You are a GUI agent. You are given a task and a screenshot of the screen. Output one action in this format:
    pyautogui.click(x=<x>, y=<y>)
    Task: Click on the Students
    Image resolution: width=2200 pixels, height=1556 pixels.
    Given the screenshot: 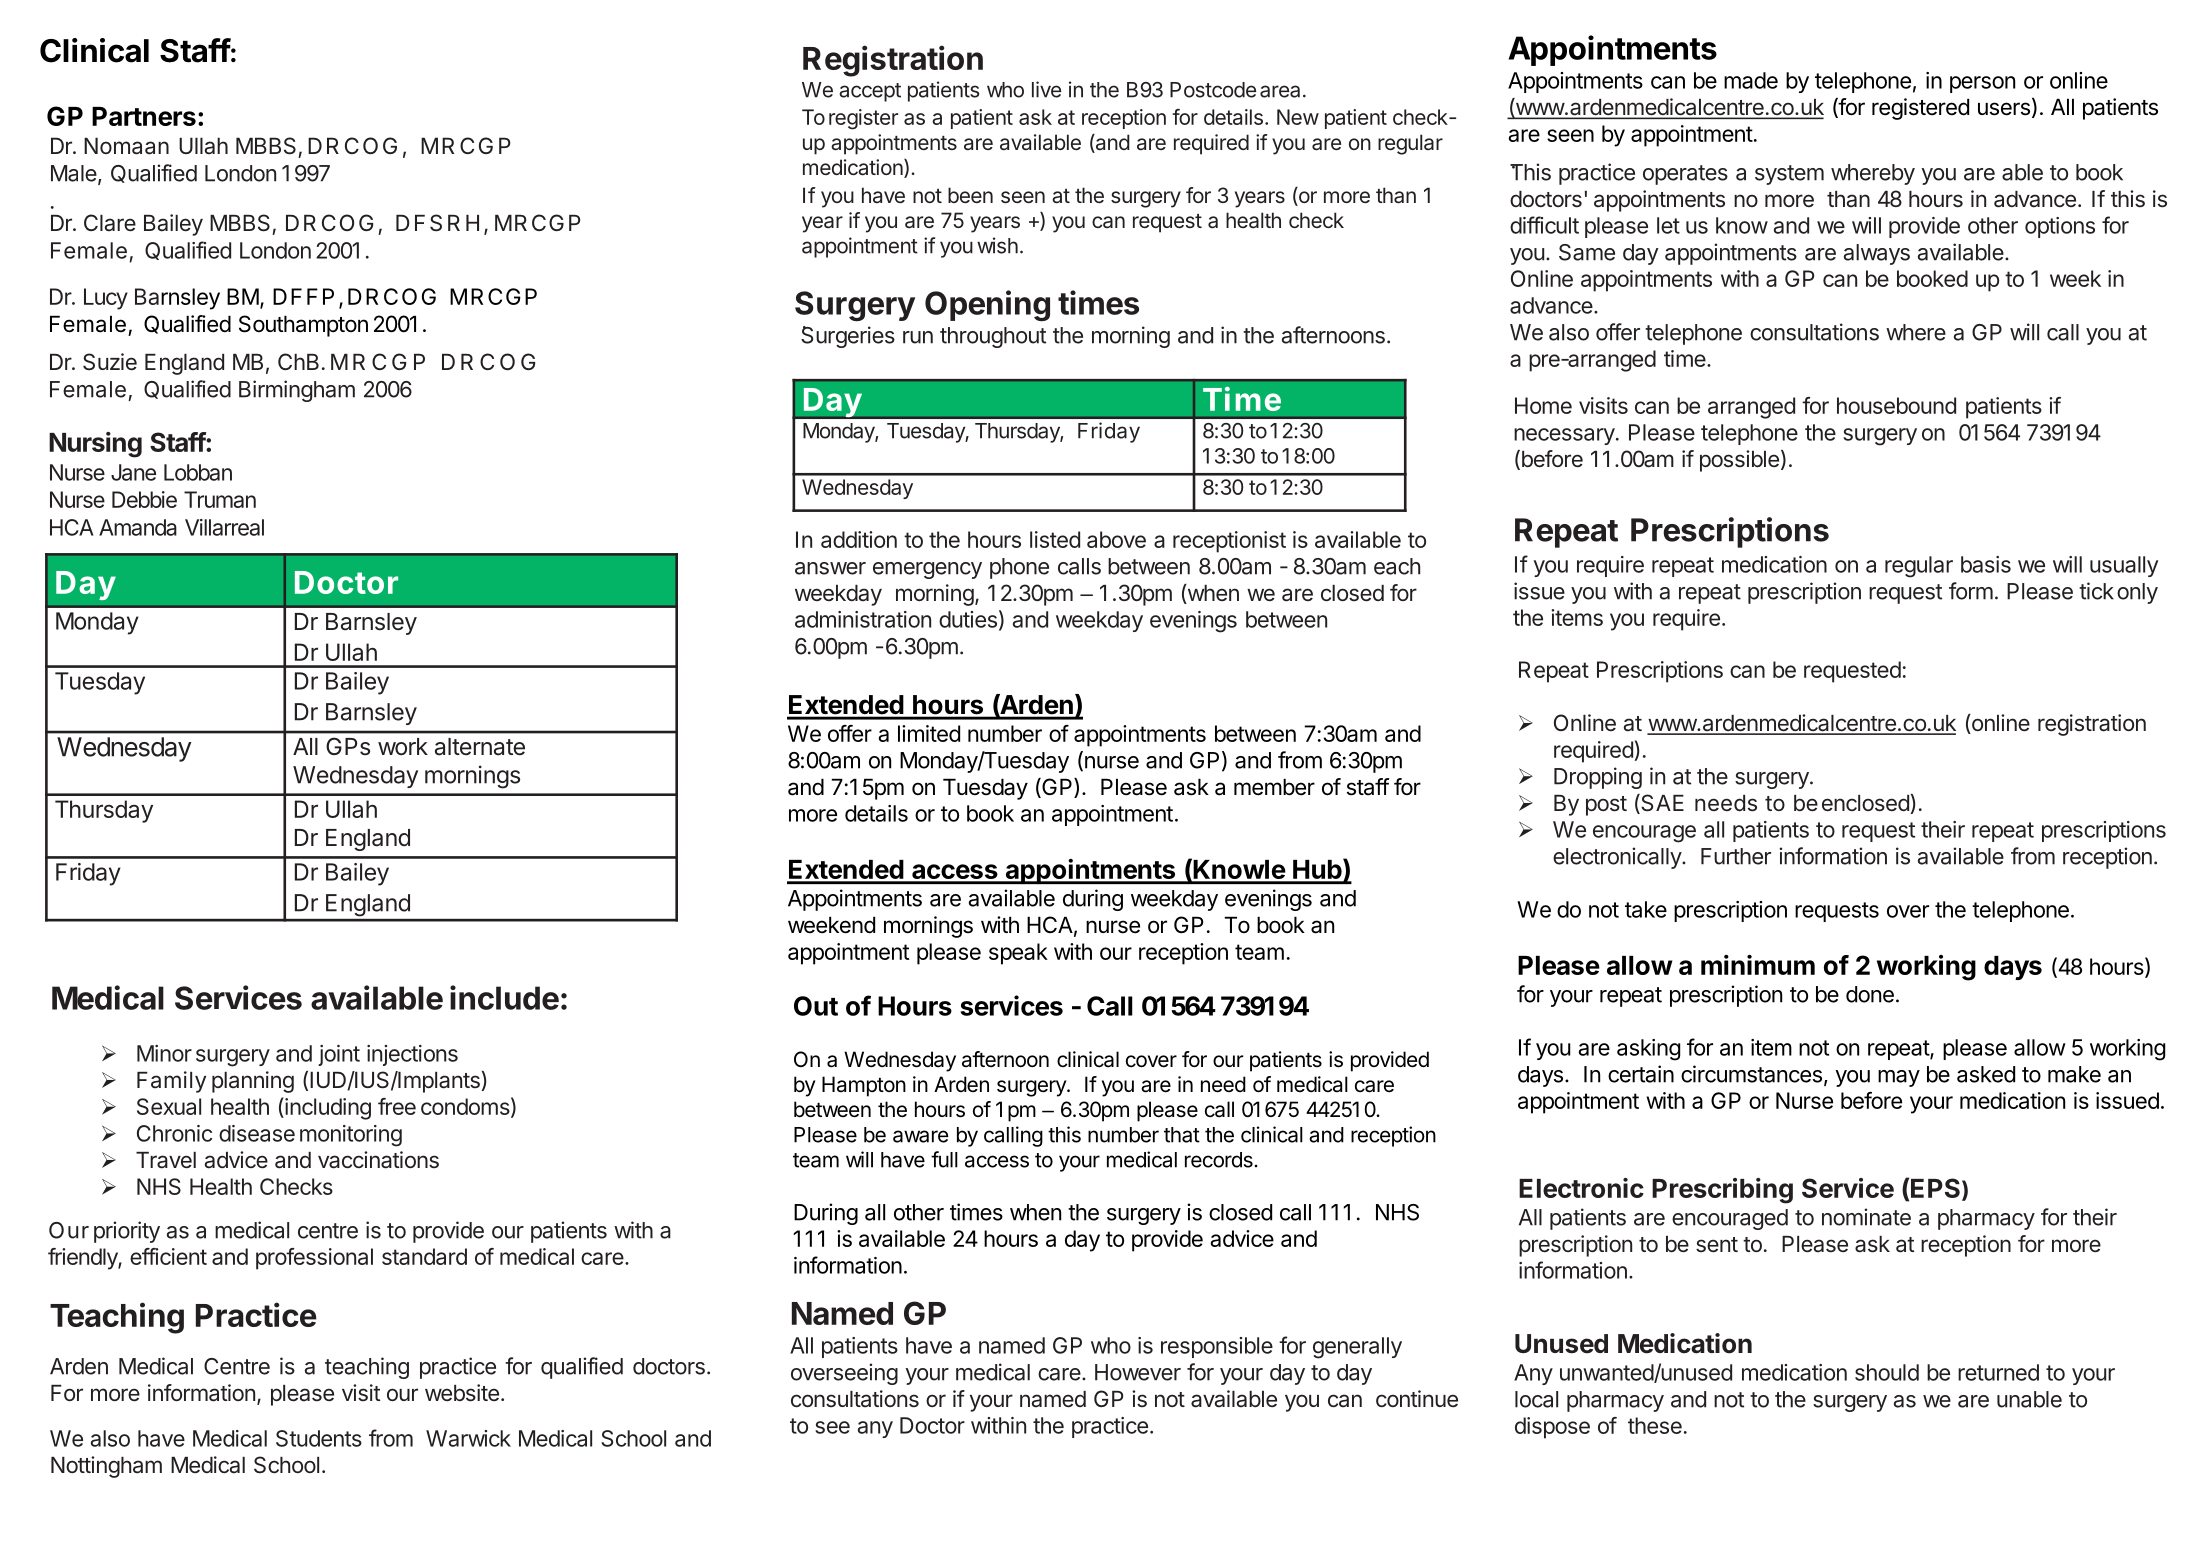 What is the action you would take?
    pyautogui.click(x=319, y=1438)
